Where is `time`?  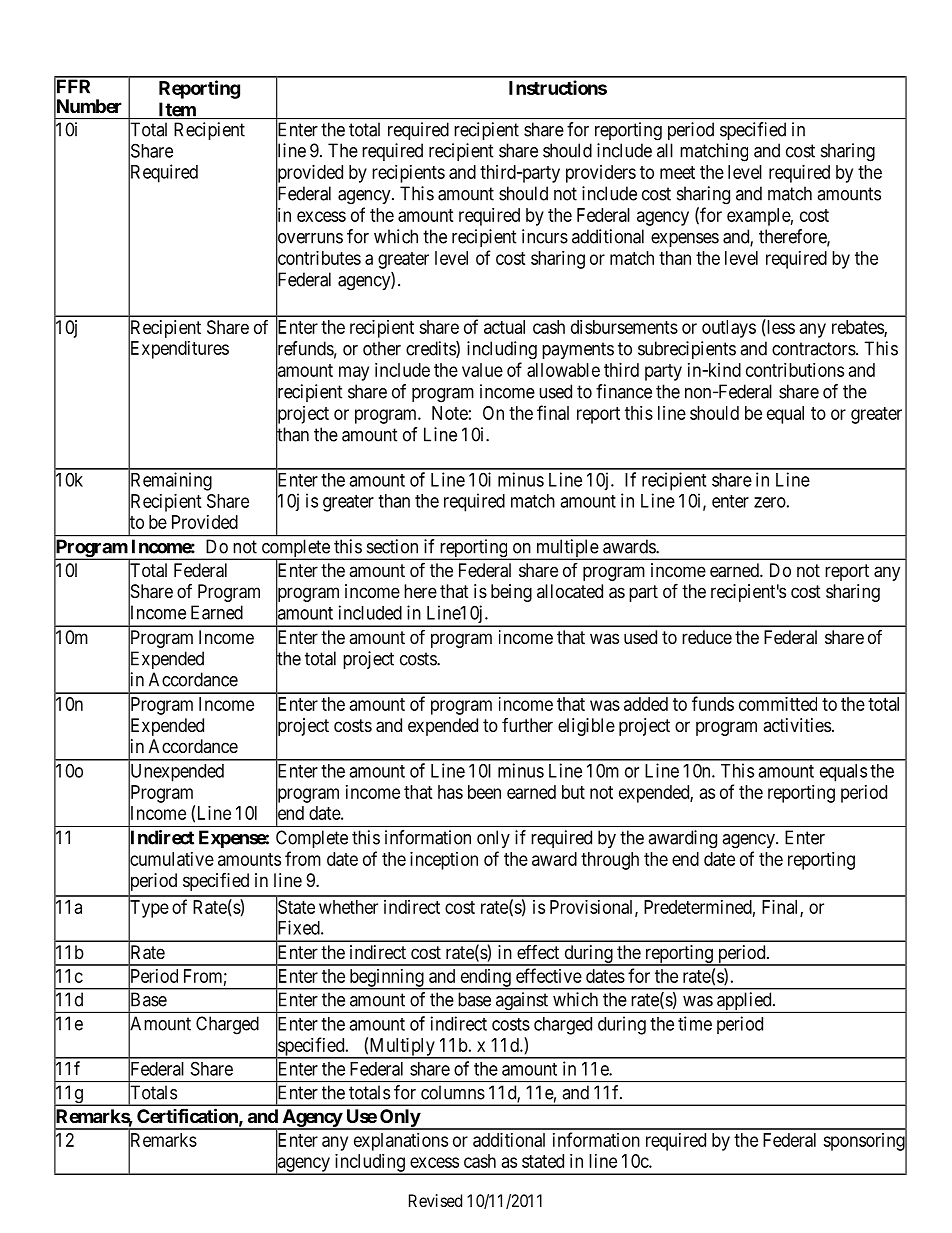
time is located at coordinates (695, 1023).
